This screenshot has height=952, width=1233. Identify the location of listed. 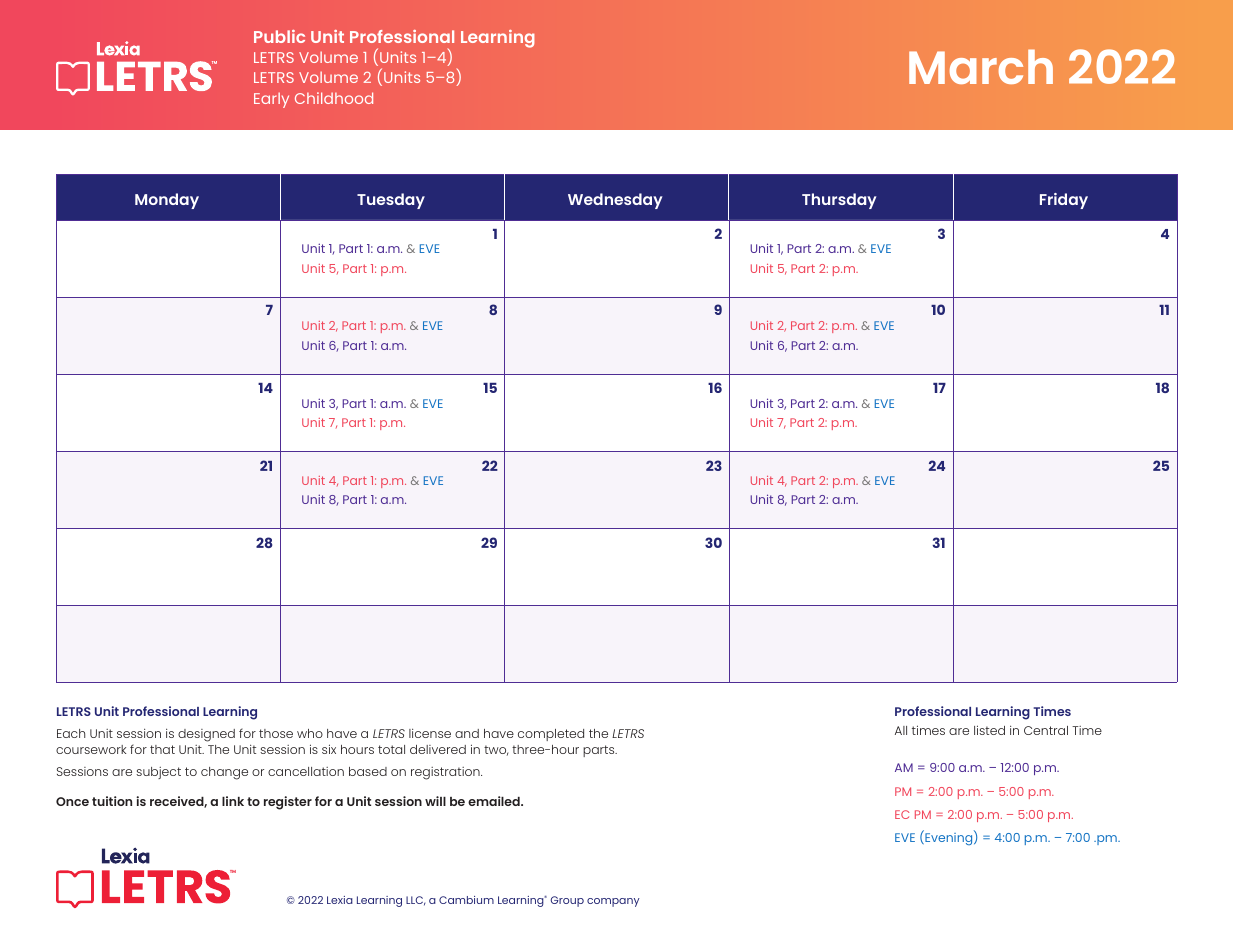
(989, 730).
